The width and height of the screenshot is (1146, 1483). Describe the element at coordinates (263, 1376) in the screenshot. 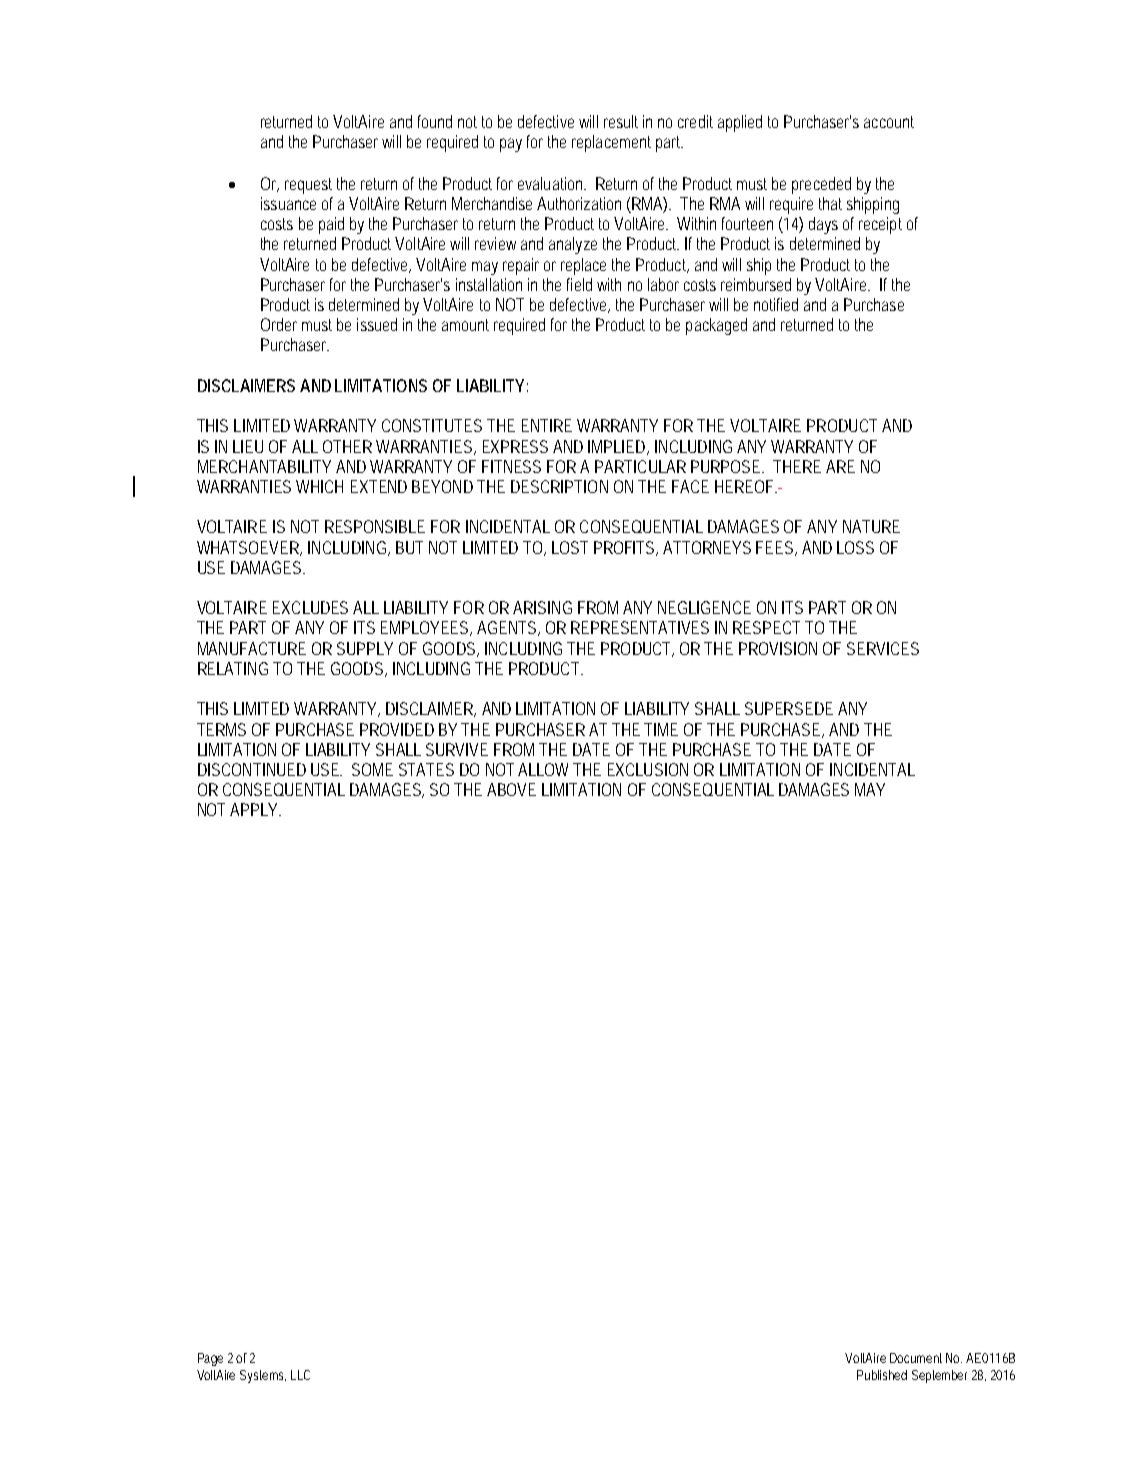

I see `Systems` at that location.
